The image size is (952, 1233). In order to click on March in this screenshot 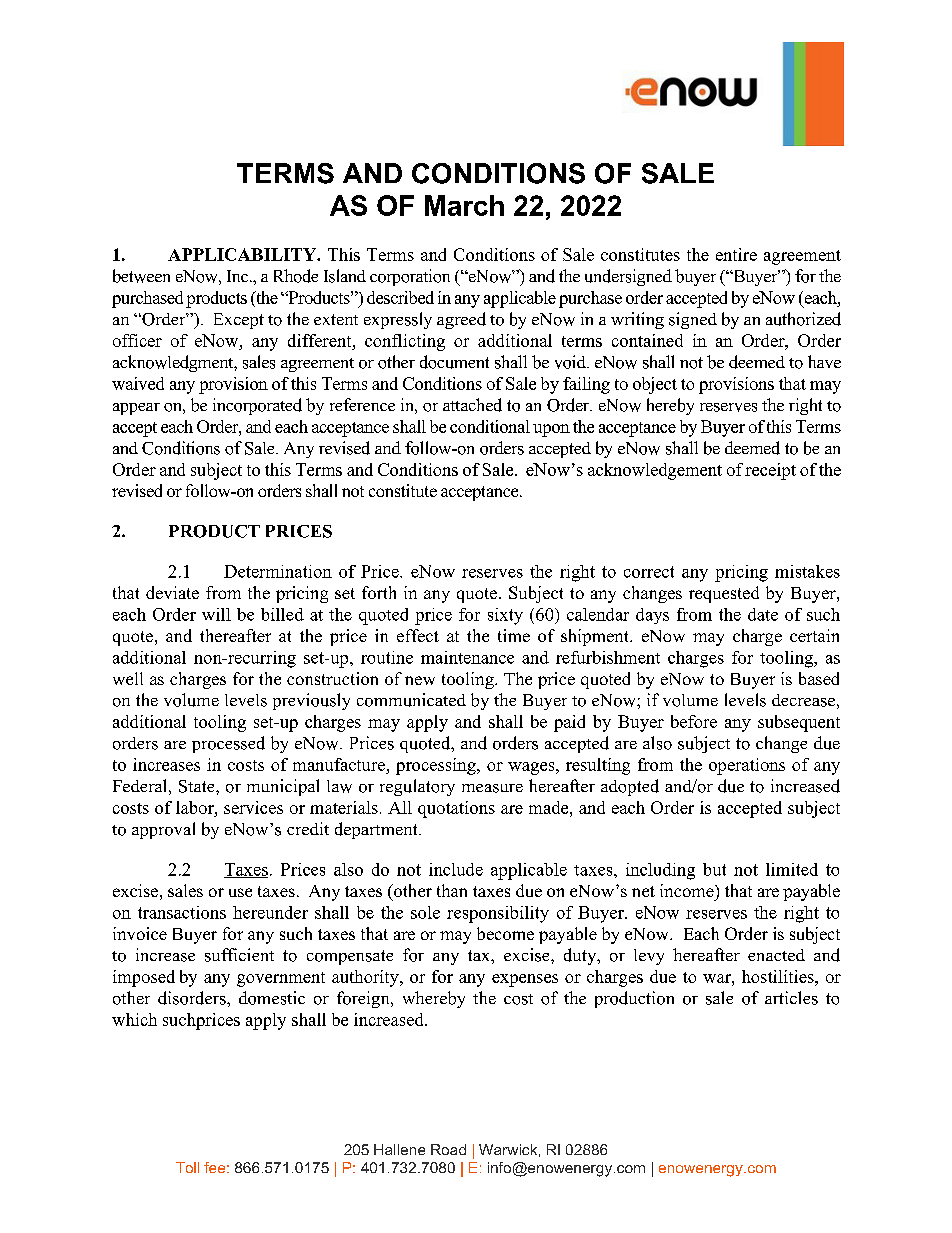, I will do `click(464, 205)`.
